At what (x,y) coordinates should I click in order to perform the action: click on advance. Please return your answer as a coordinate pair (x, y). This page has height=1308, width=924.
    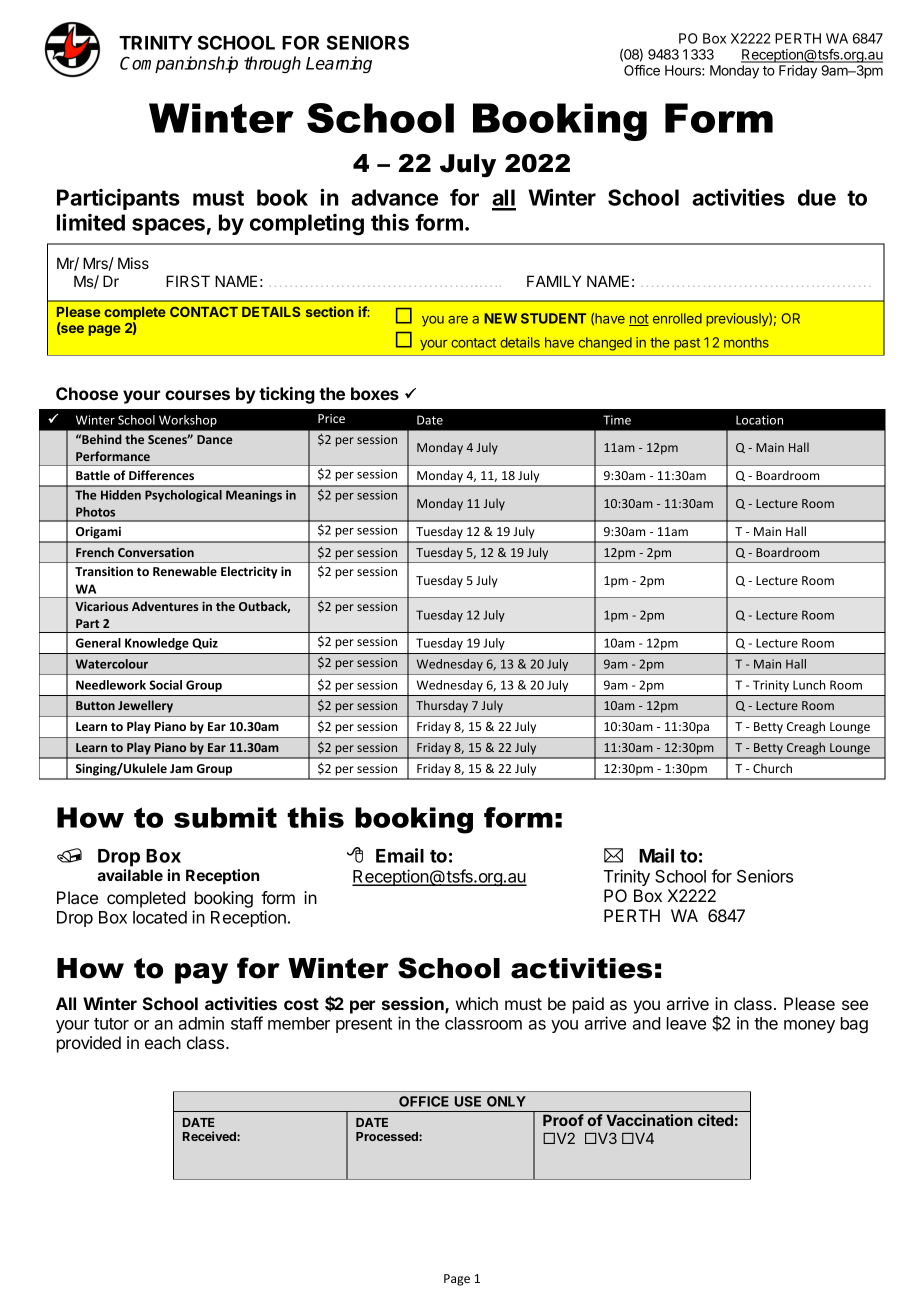
    Looking at the image, I should click on (394, 197).
